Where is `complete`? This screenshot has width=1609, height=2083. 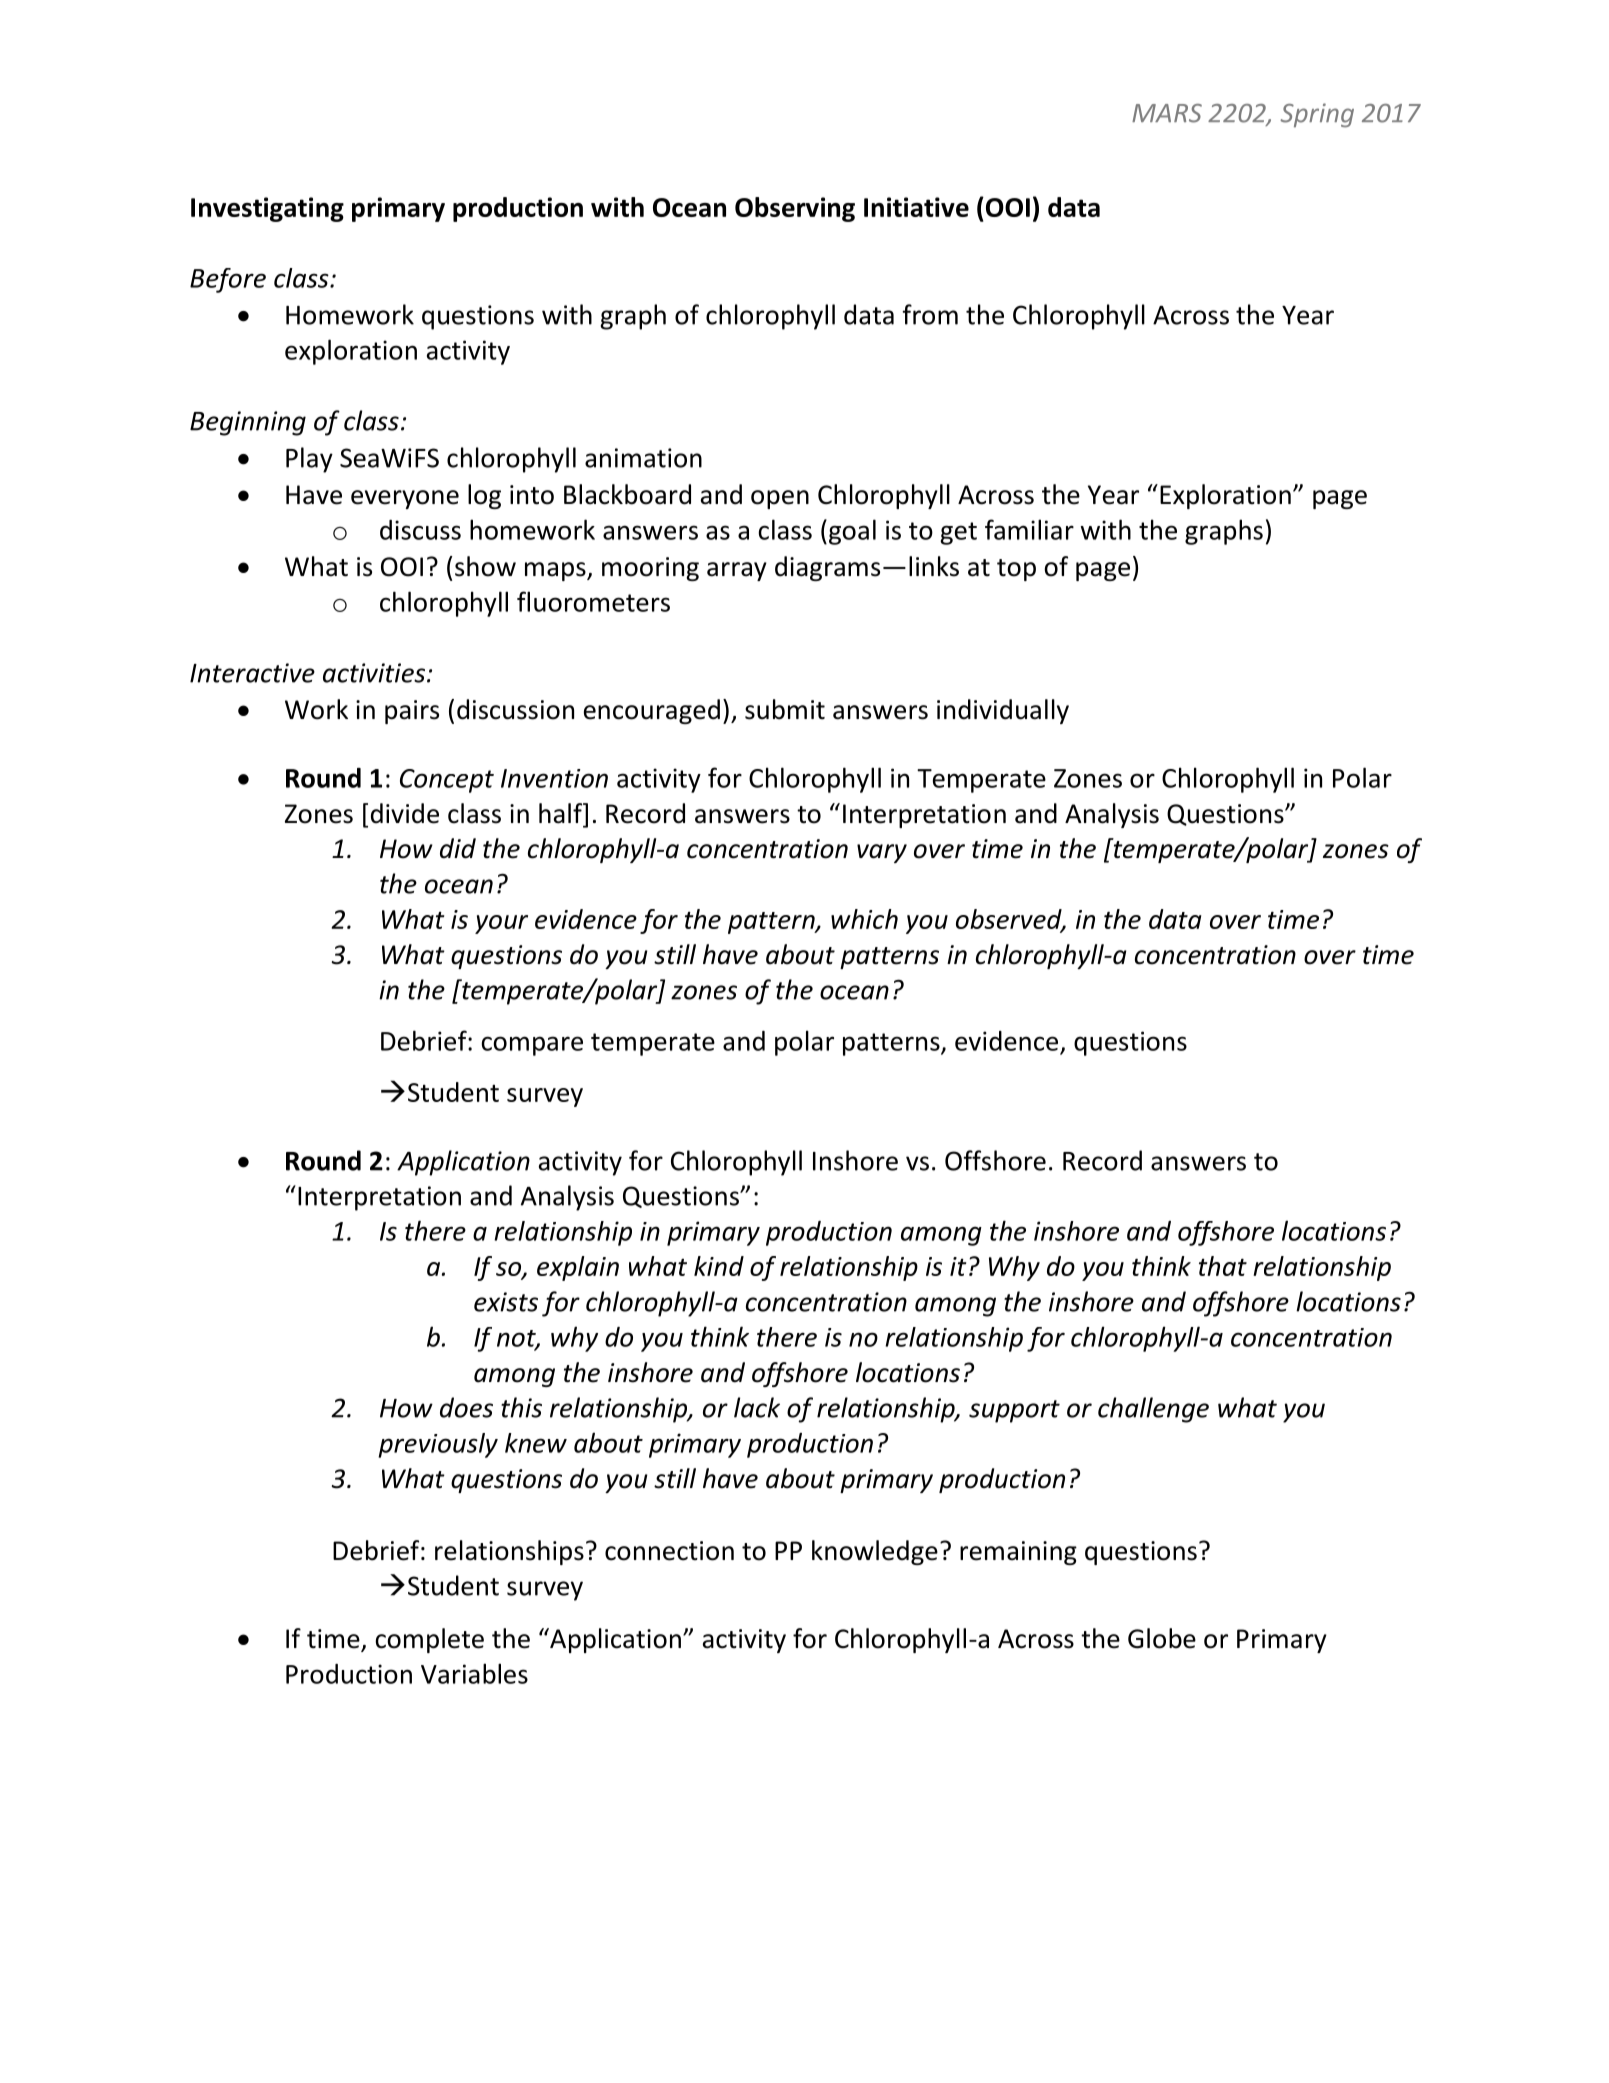 complete is located at coordinates (429, 1640).
